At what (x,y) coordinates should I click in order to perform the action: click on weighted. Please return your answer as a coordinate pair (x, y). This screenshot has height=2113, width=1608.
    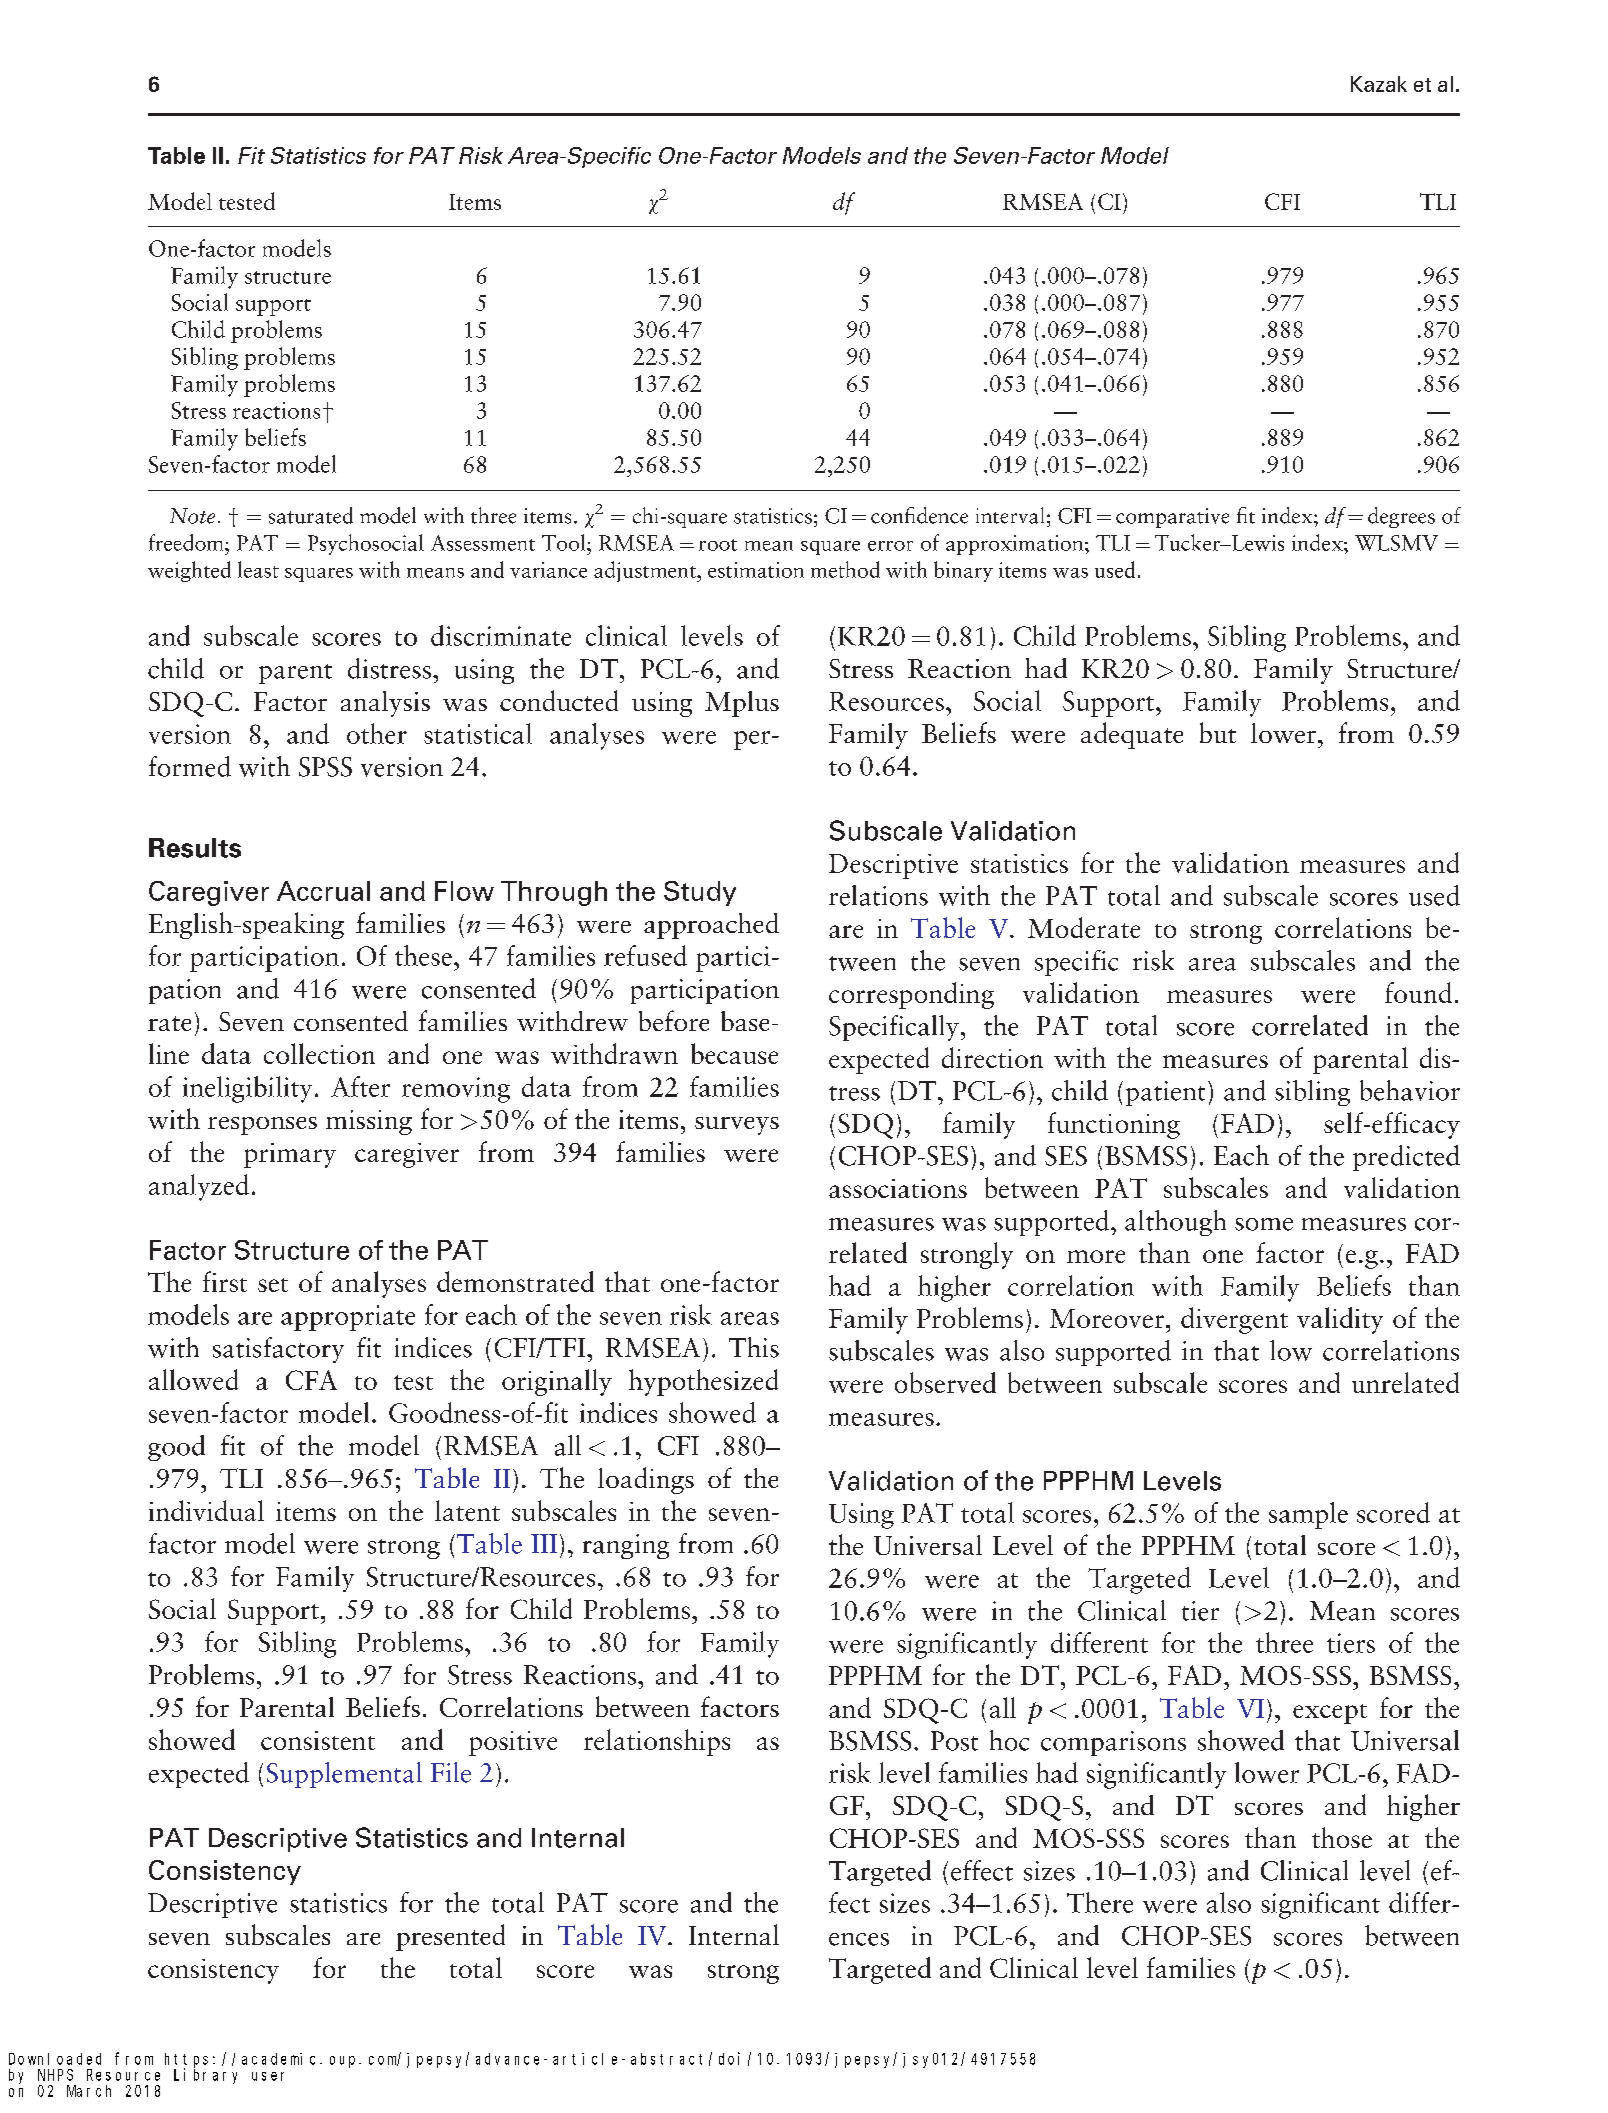
    Looking at the image, I should click on (189, 571).
